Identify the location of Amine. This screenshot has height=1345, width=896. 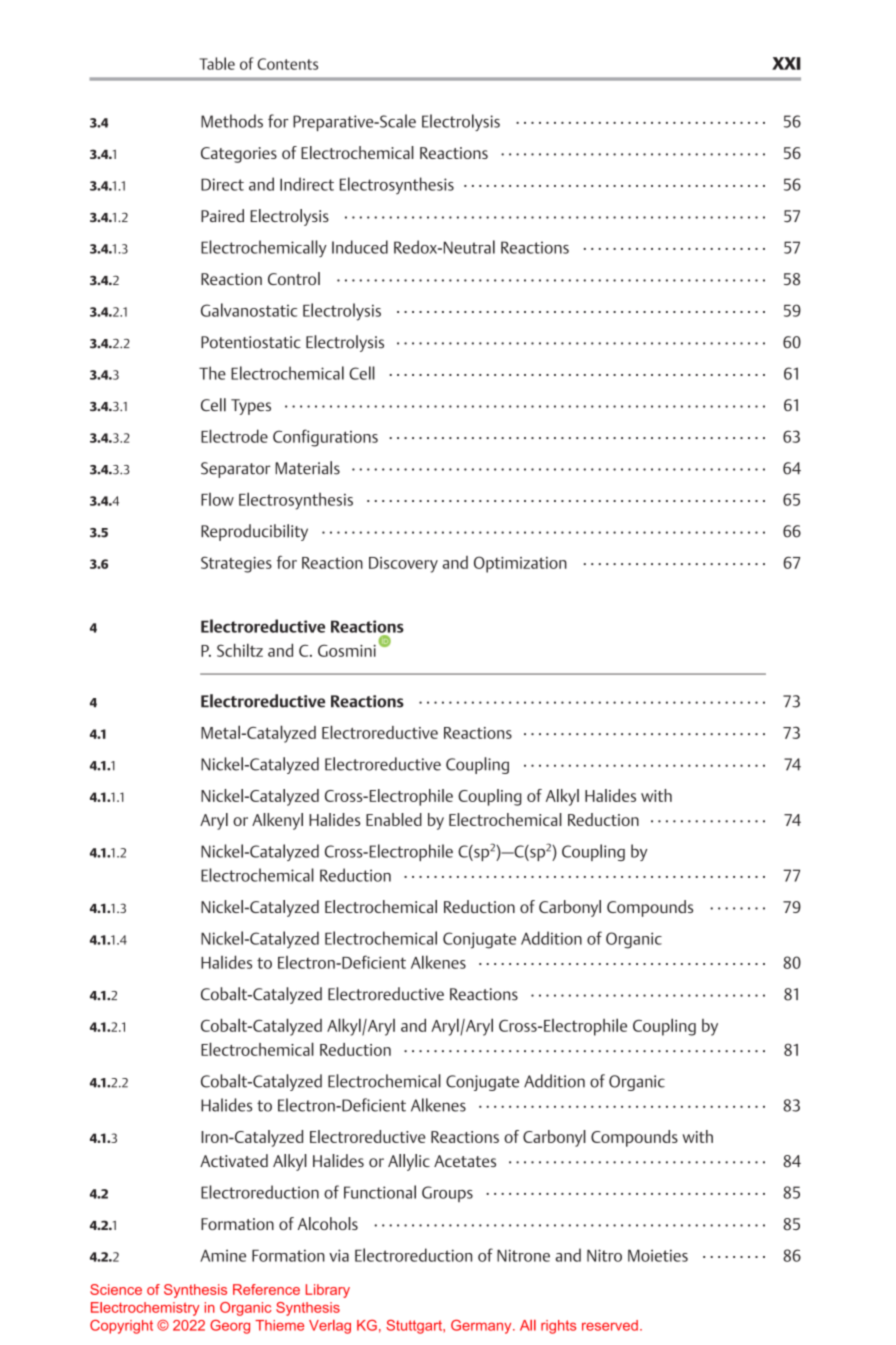
(223, 1255).
